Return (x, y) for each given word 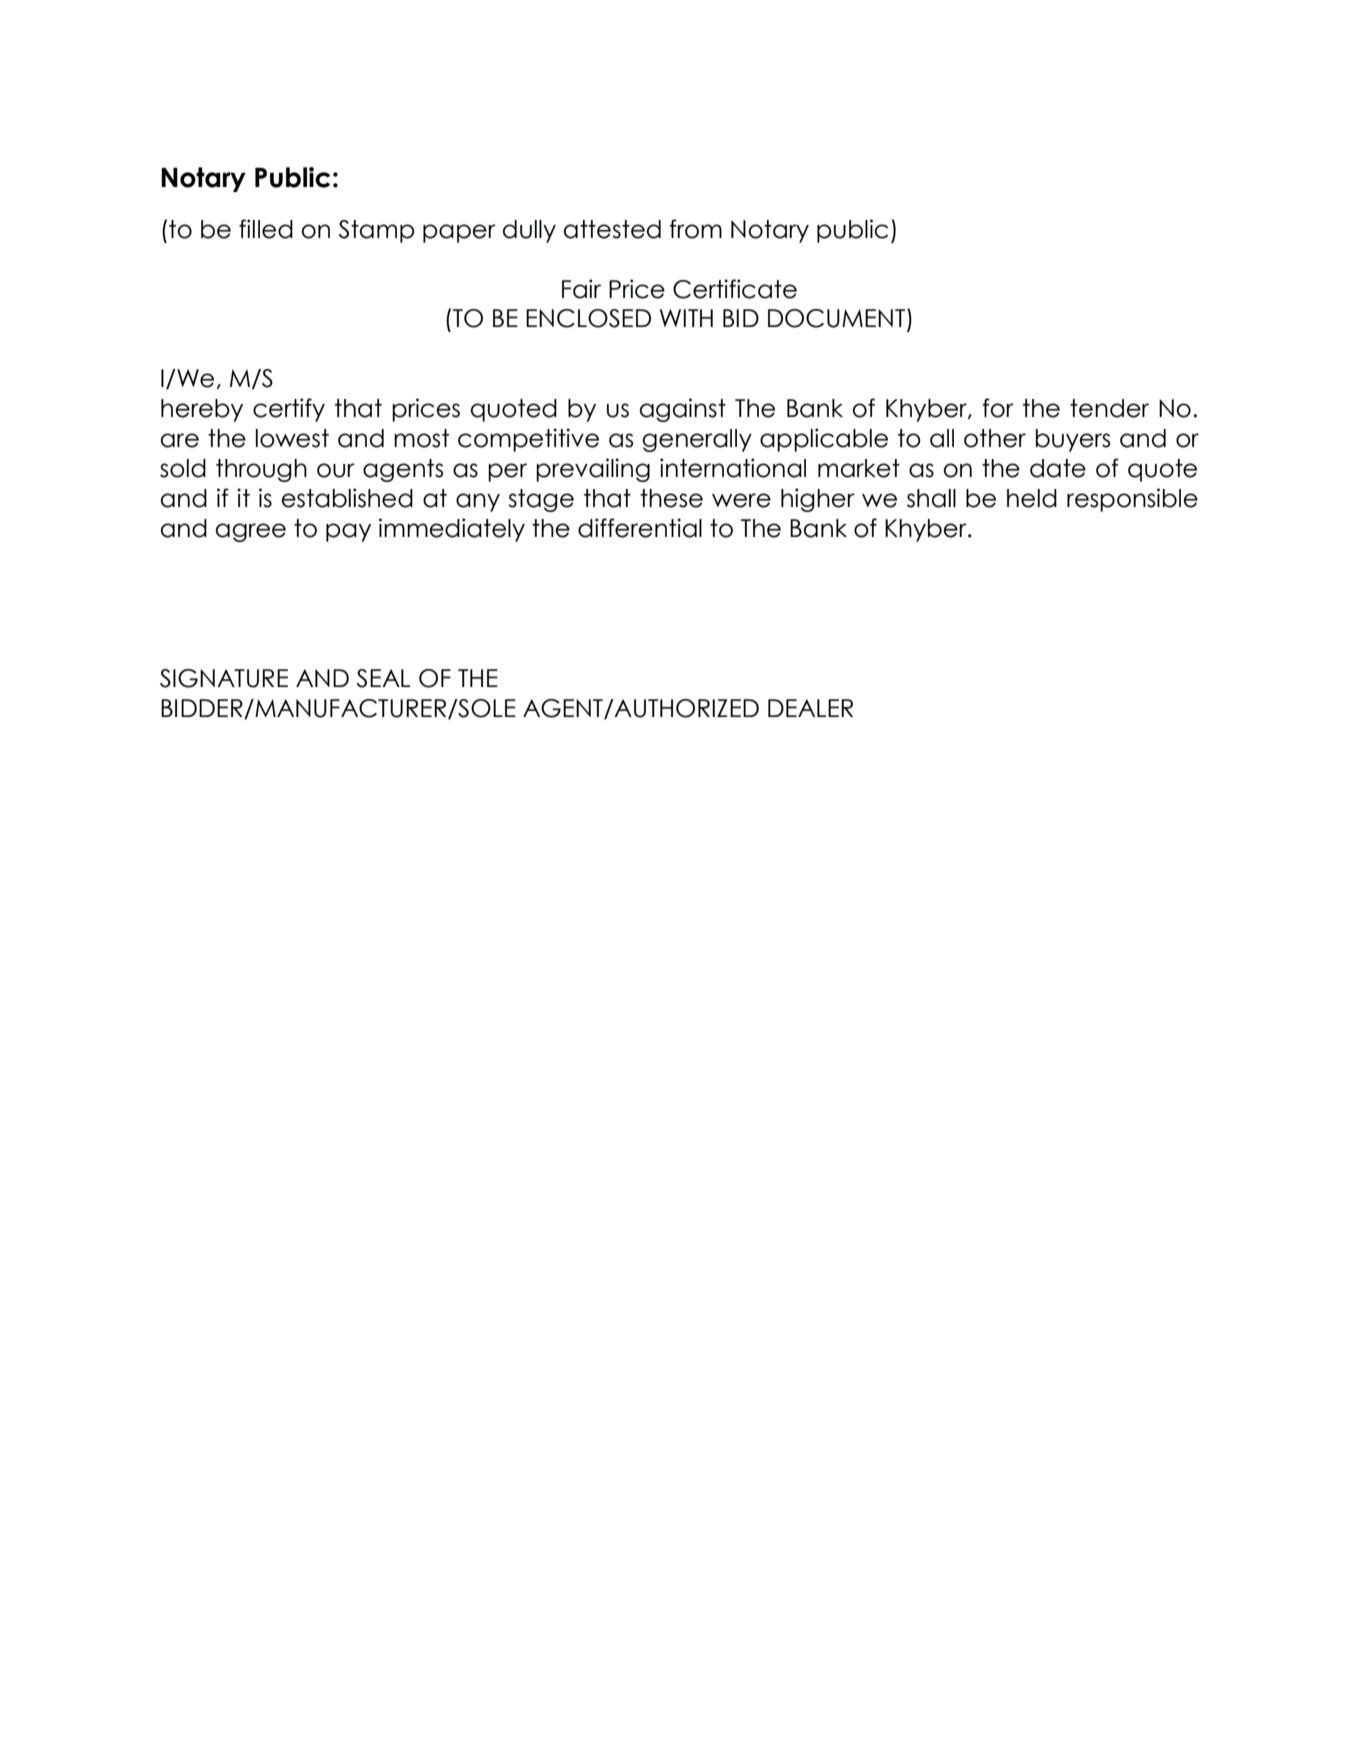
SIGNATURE (224, 678)
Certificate (735, 289)
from (696, 229)
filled (266, 229)
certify (289, 410)
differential (640, 528)
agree (251, 532)
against (683, 410)
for (998, 408)
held (1032, 498)
